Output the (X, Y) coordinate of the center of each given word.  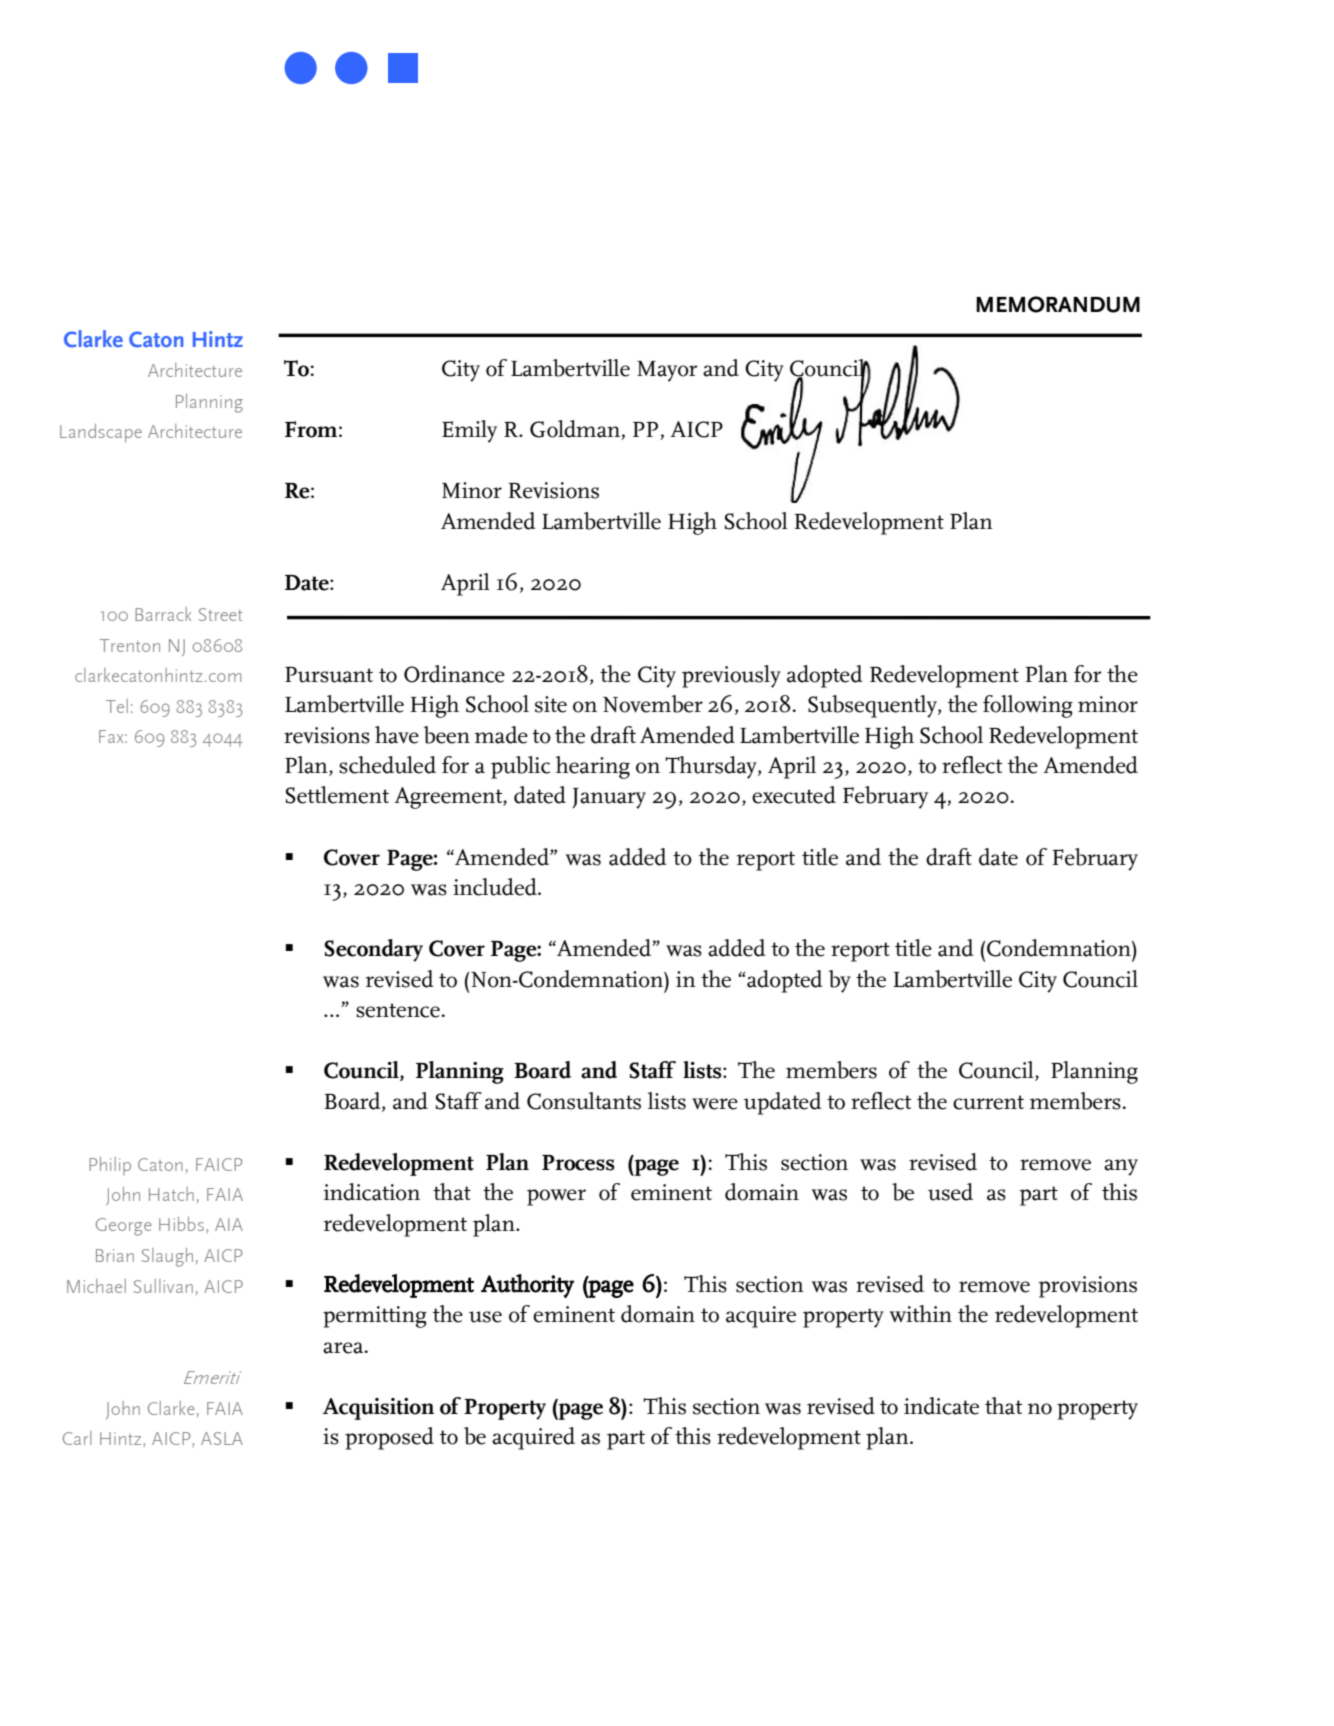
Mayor (667, 371)
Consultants (584, 1101)
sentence (399, 1010)
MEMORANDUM (1058, 304)
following (1028, 706)
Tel (117, 706)
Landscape (101, 433)
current (988, 1102)
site (551, 704)
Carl (77, 1438)
